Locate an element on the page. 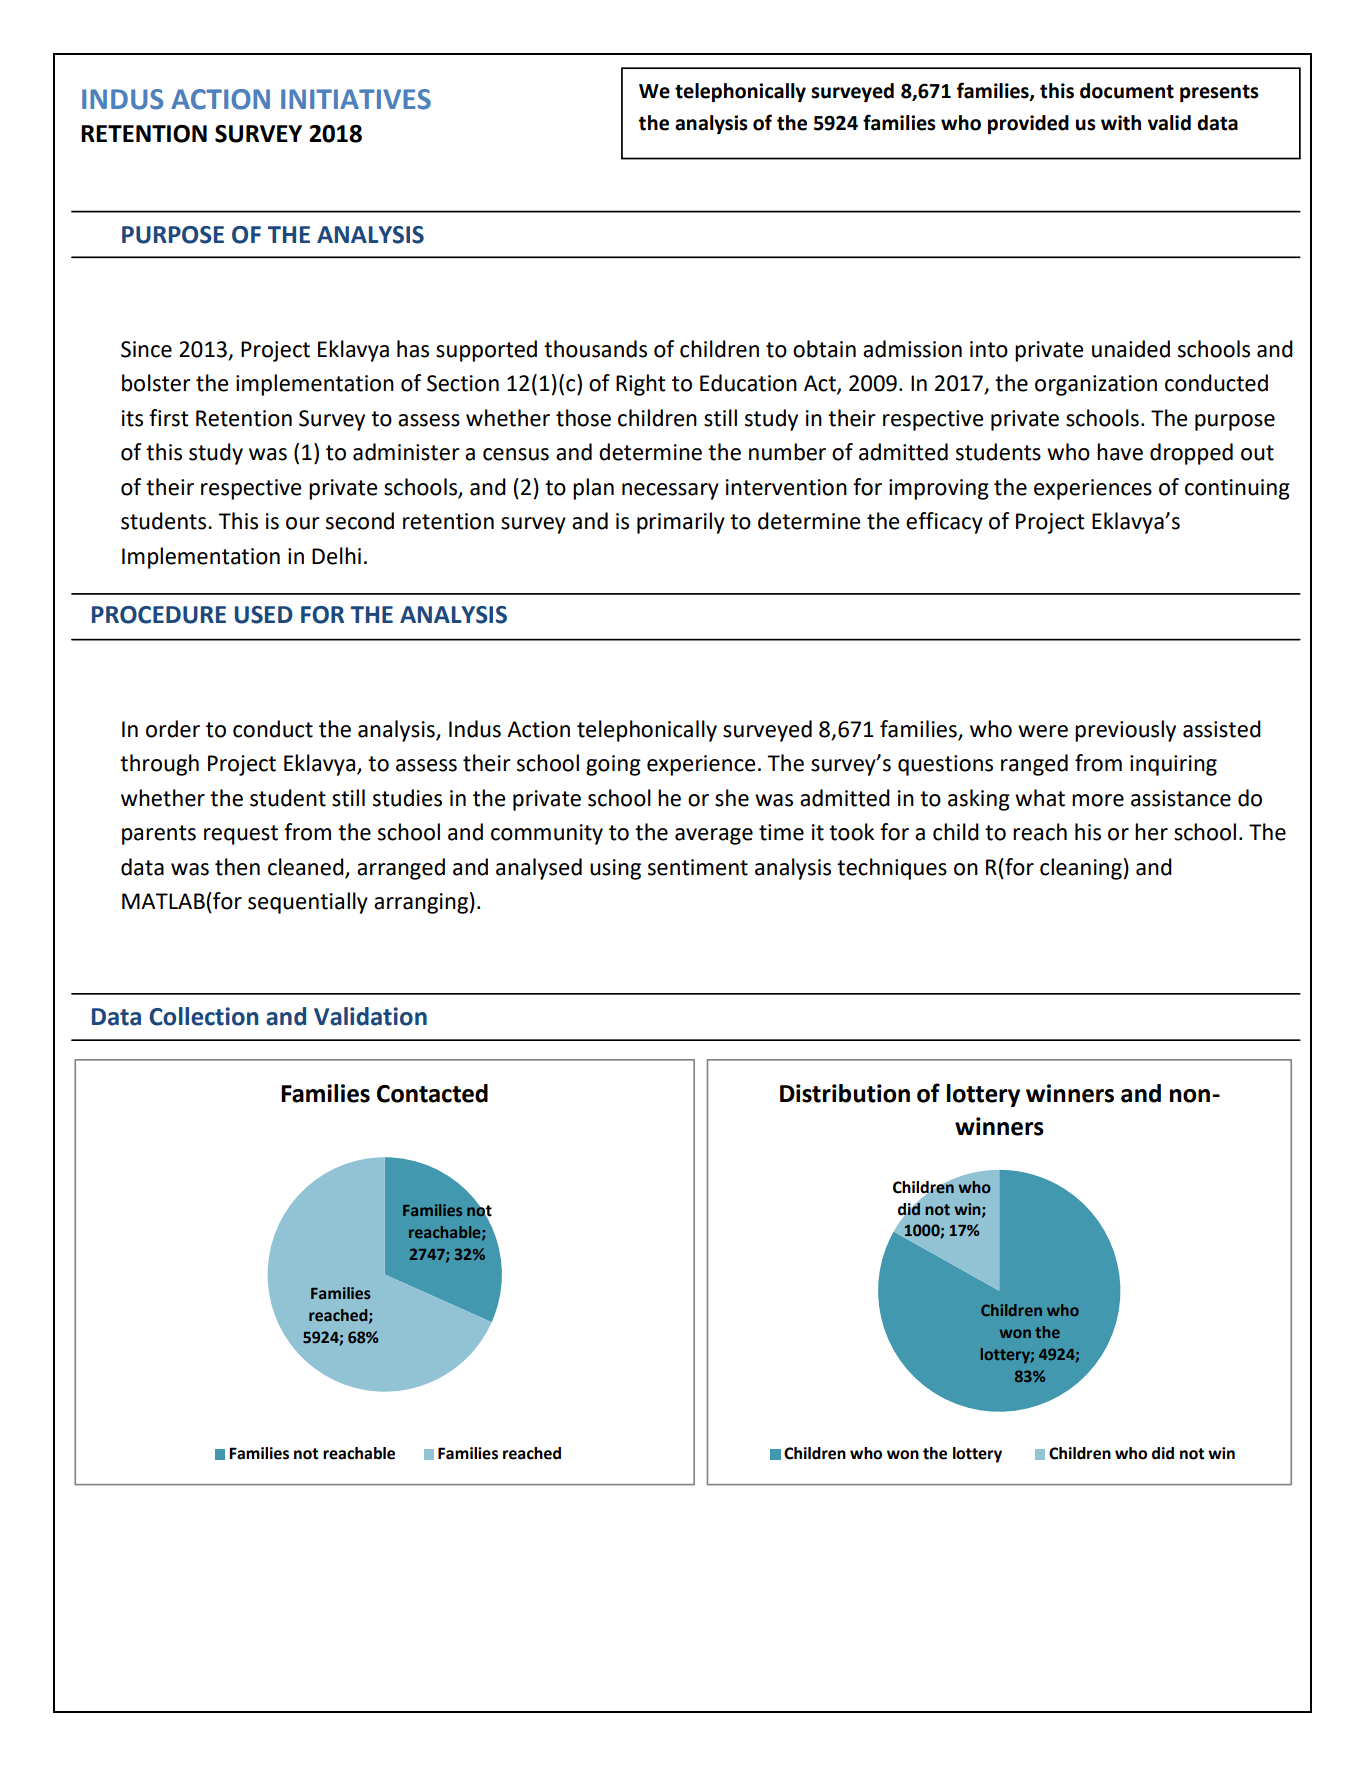 This document has width=1365, height=1766. with is located at coordinates (1121, 123).
